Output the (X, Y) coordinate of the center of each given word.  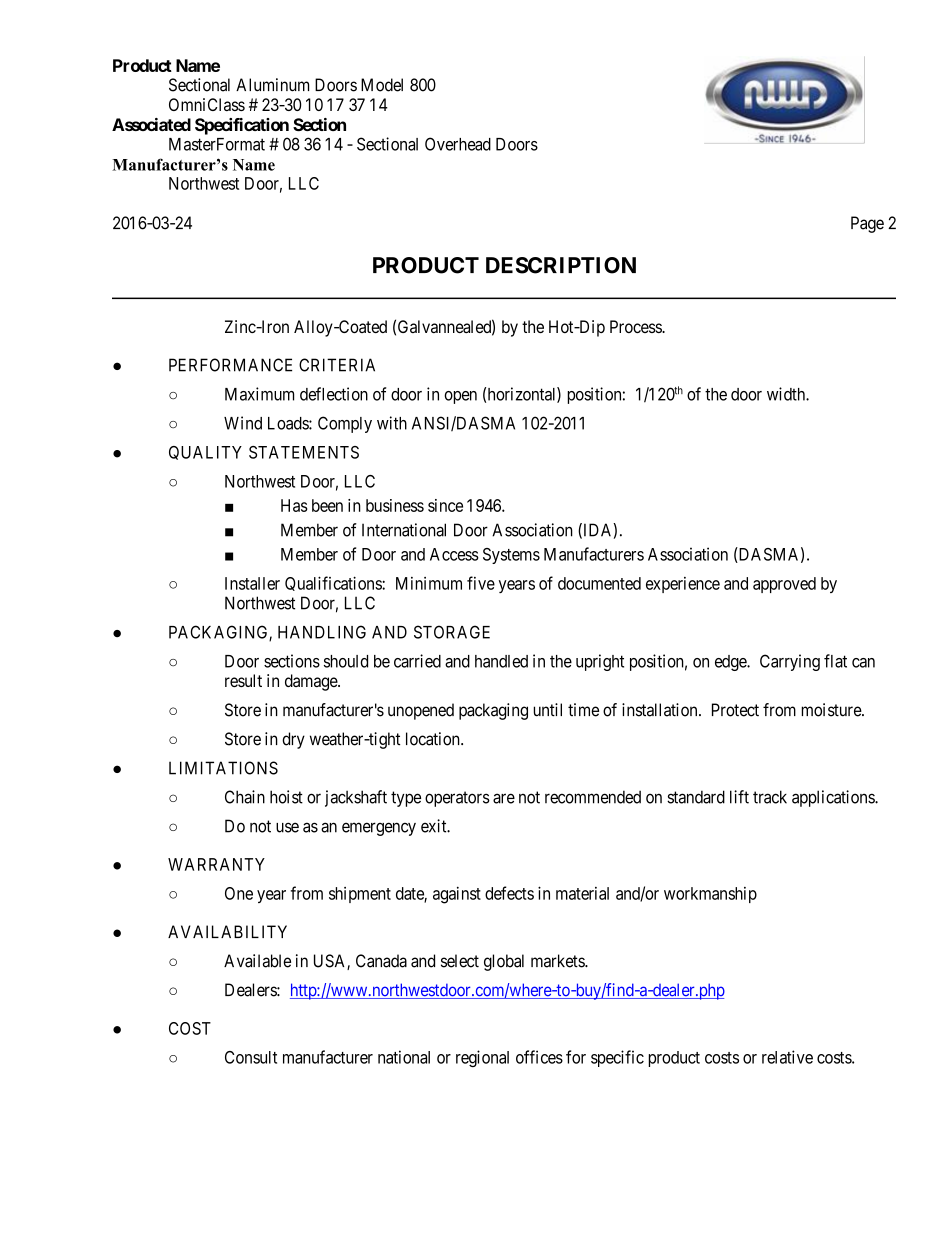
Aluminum (272, 85)
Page (867, 224)
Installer (252, 583)
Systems (511, 556)
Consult (251, 1057)
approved (784, 585)
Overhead (458, 144)
